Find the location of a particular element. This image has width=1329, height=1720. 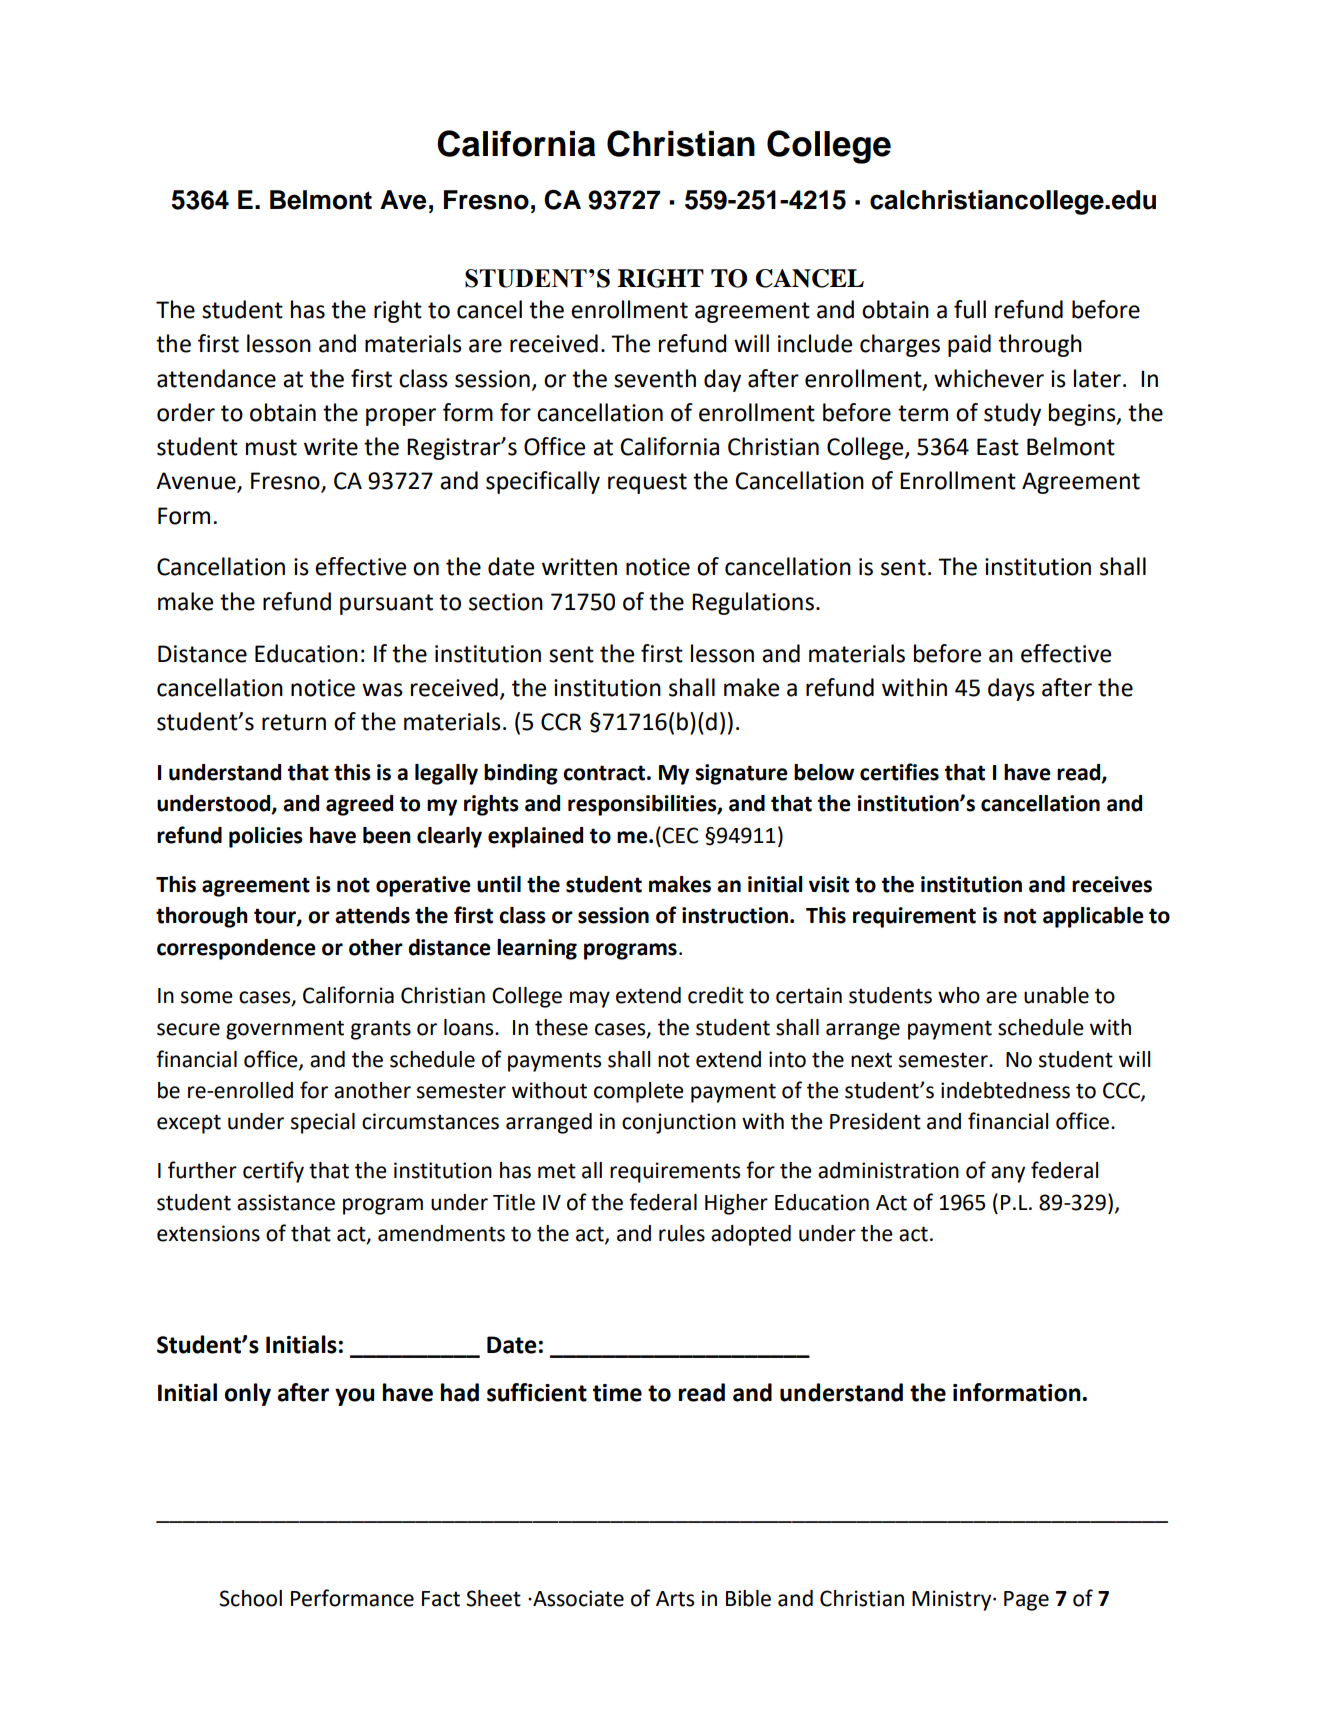

unable is located at coordinates (1056, 995).
